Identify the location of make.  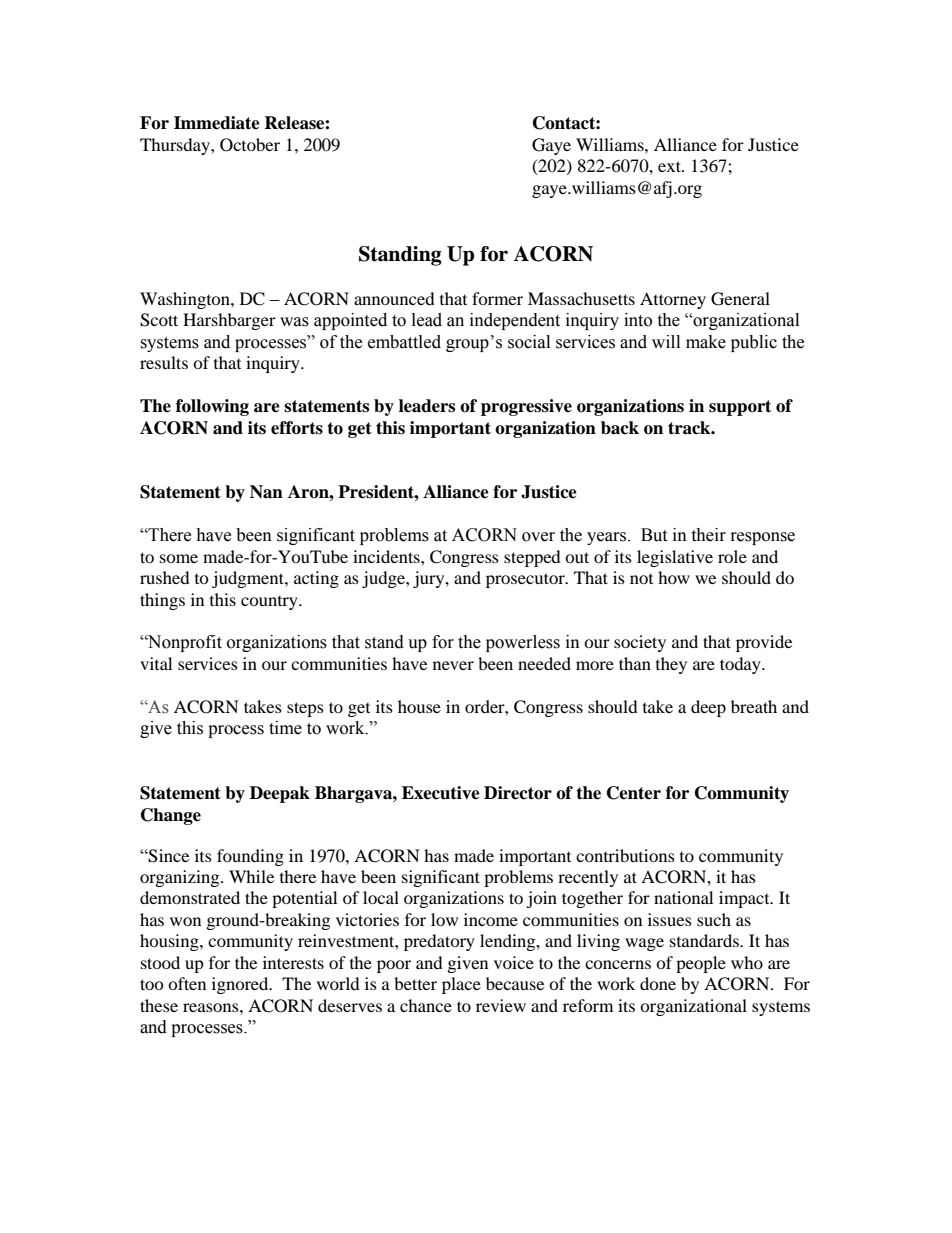
(706, 342).
